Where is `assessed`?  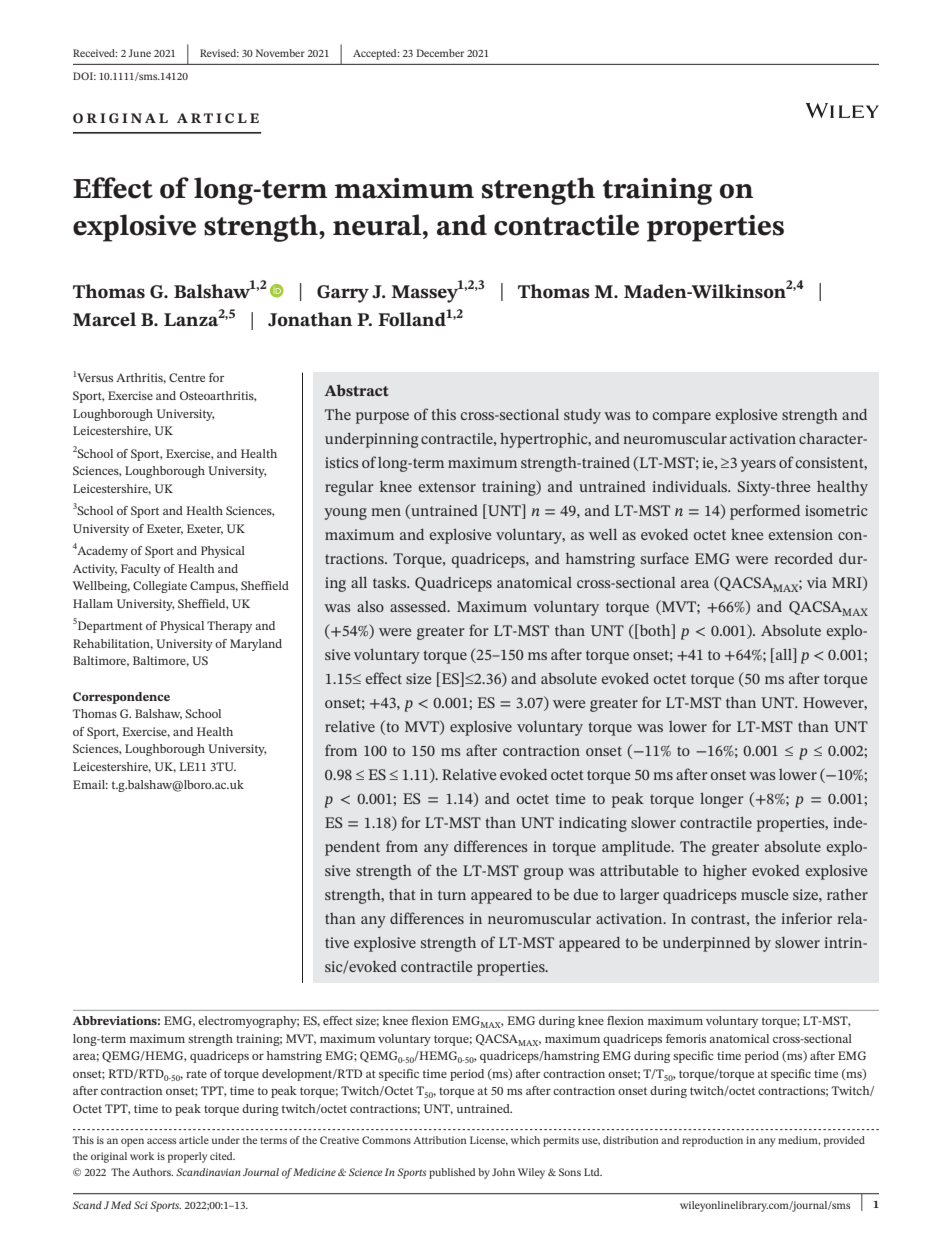
assessed is located at coordinates (419, 606).
